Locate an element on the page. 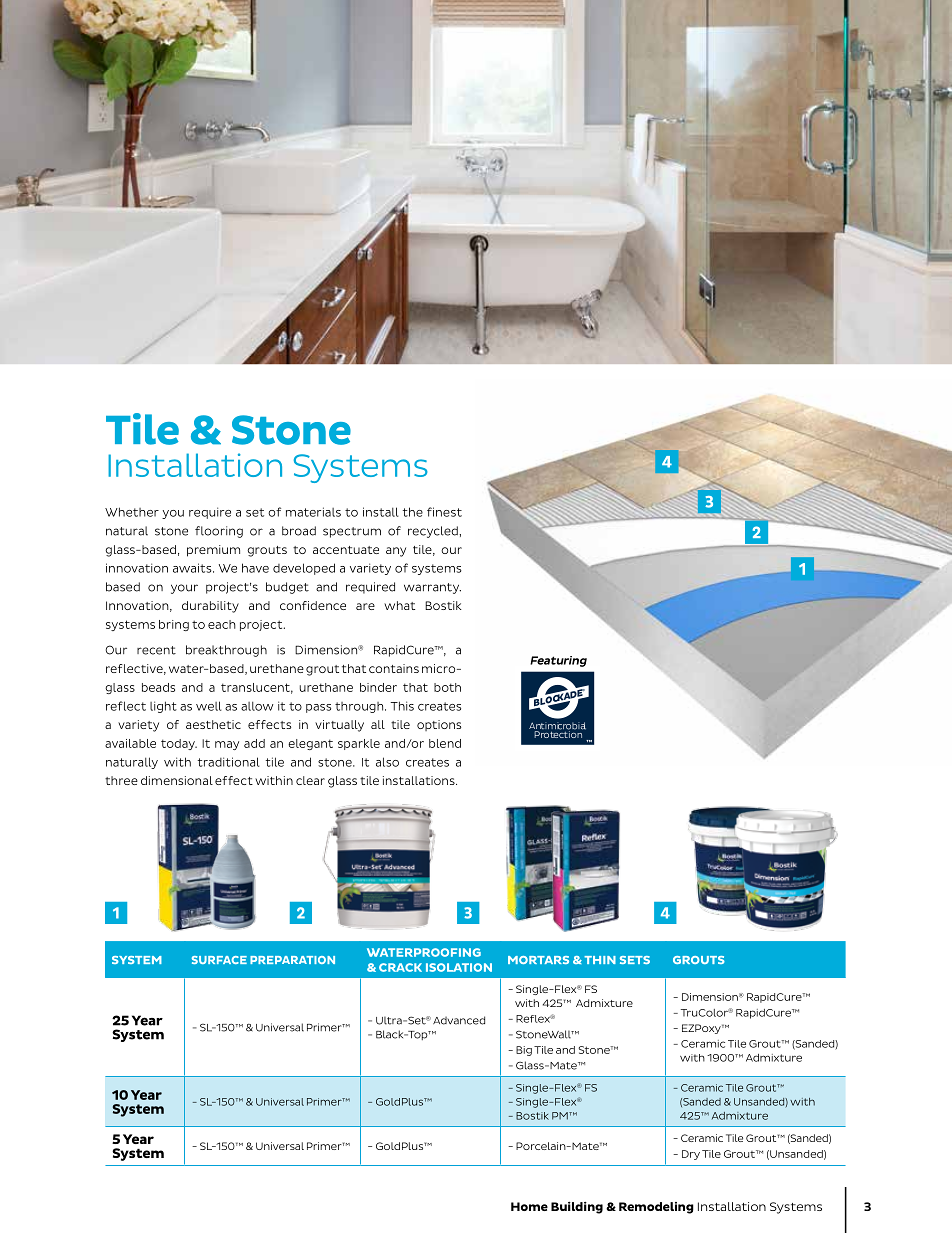 The image size is (952, 1233). SURFACE is located at coordinates (219, 960).
